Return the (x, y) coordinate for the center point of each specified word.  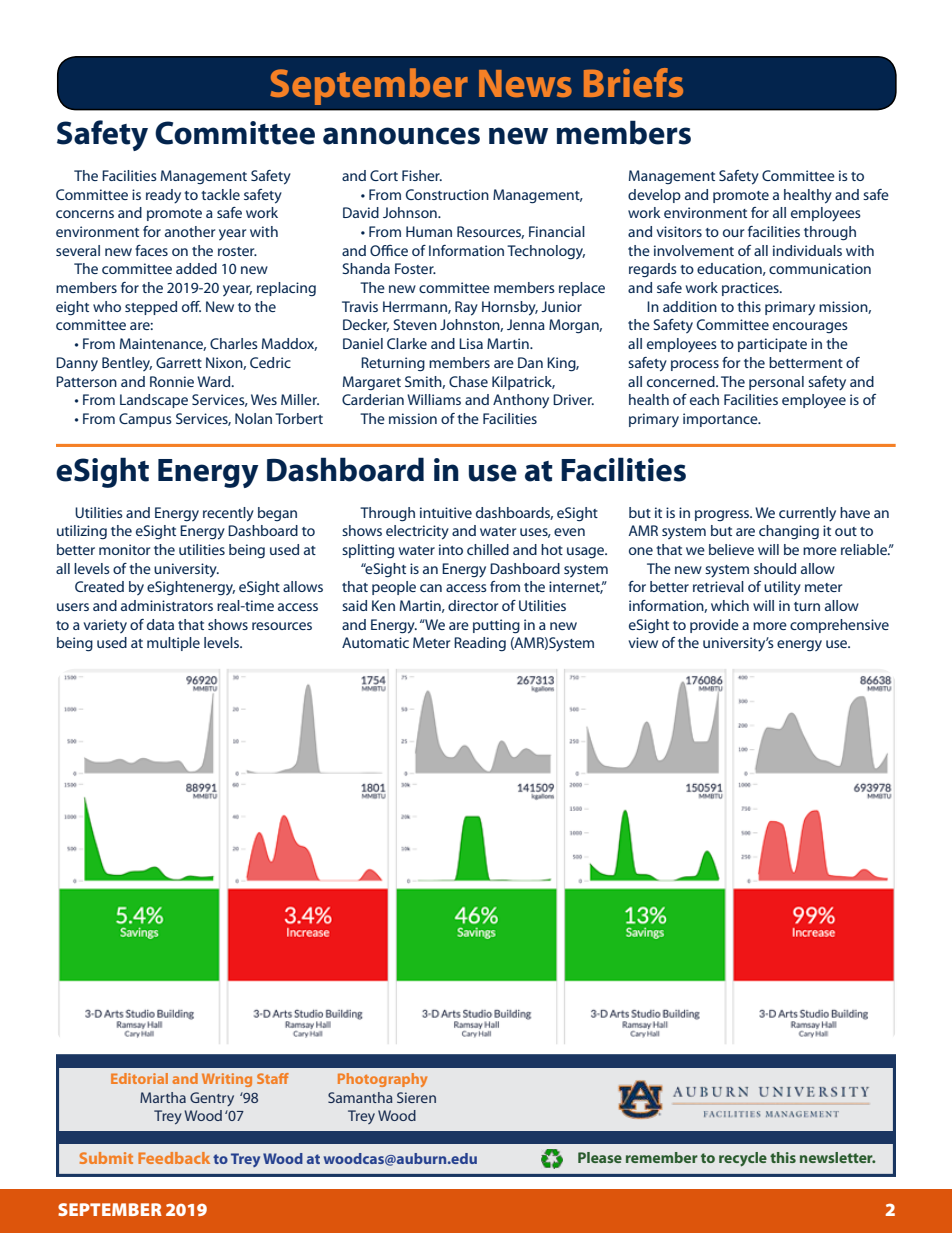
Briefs (633, 82)
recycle (743, 1159)
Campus (145, 420)
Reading (480, 644)
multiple (173, 644)
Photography (382, 1080)
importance (721, 420)
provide (714, 626)
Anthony (521, 401)
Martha (163, 1097)
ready (163, 196)
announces (401, 136)
